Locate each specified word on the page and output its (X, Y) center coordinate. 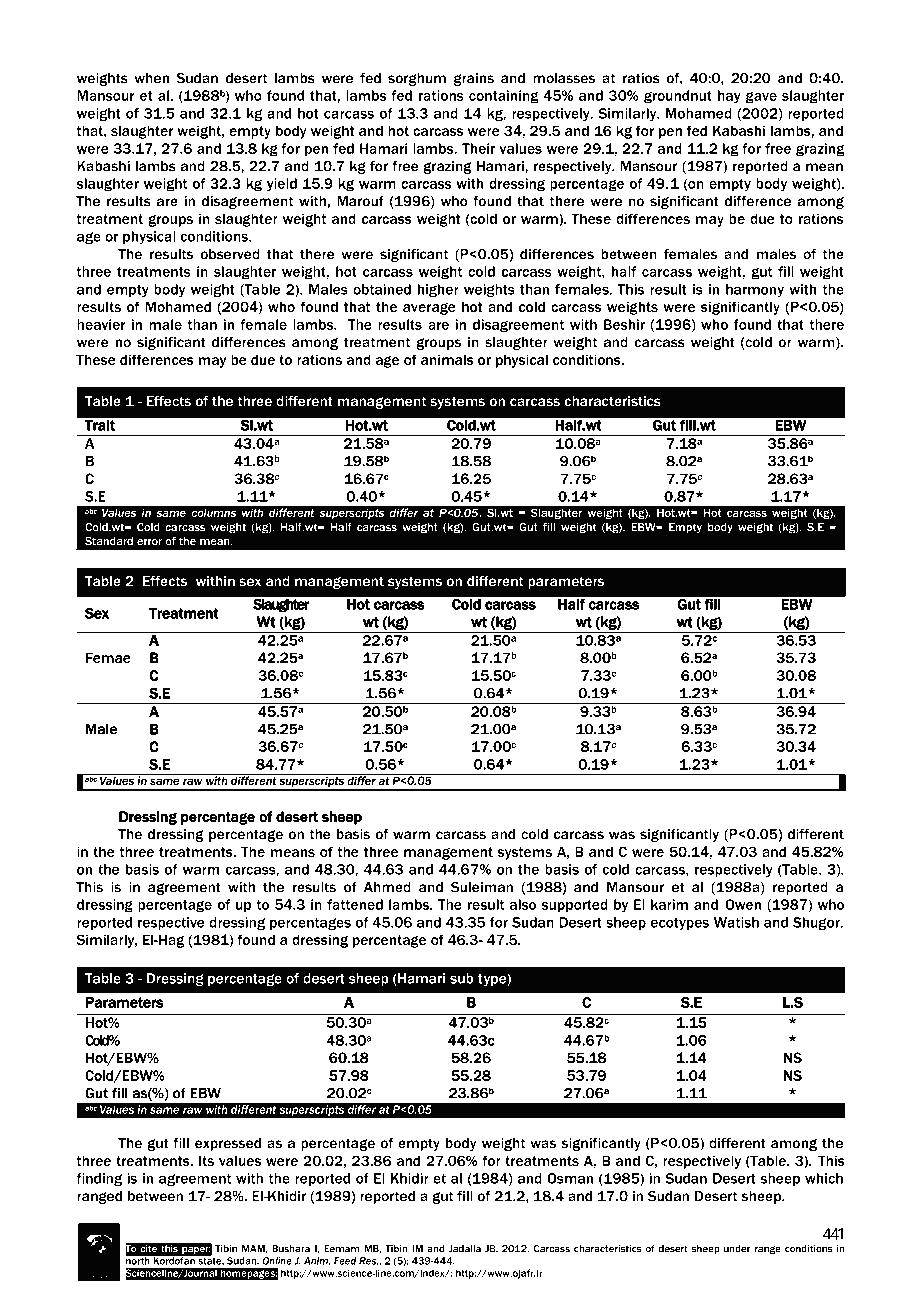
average (429, 309)
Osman (570, 1178)
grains (474, 79)
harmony (755, 291)
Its (206, 1160)
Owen (743, 904)
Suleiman (482, 887)
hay (729, 97)
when (151, 78)
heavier (101, 324)
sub (462, 978)
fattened (355, 904)
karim (669, 904)
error (149, 542)
